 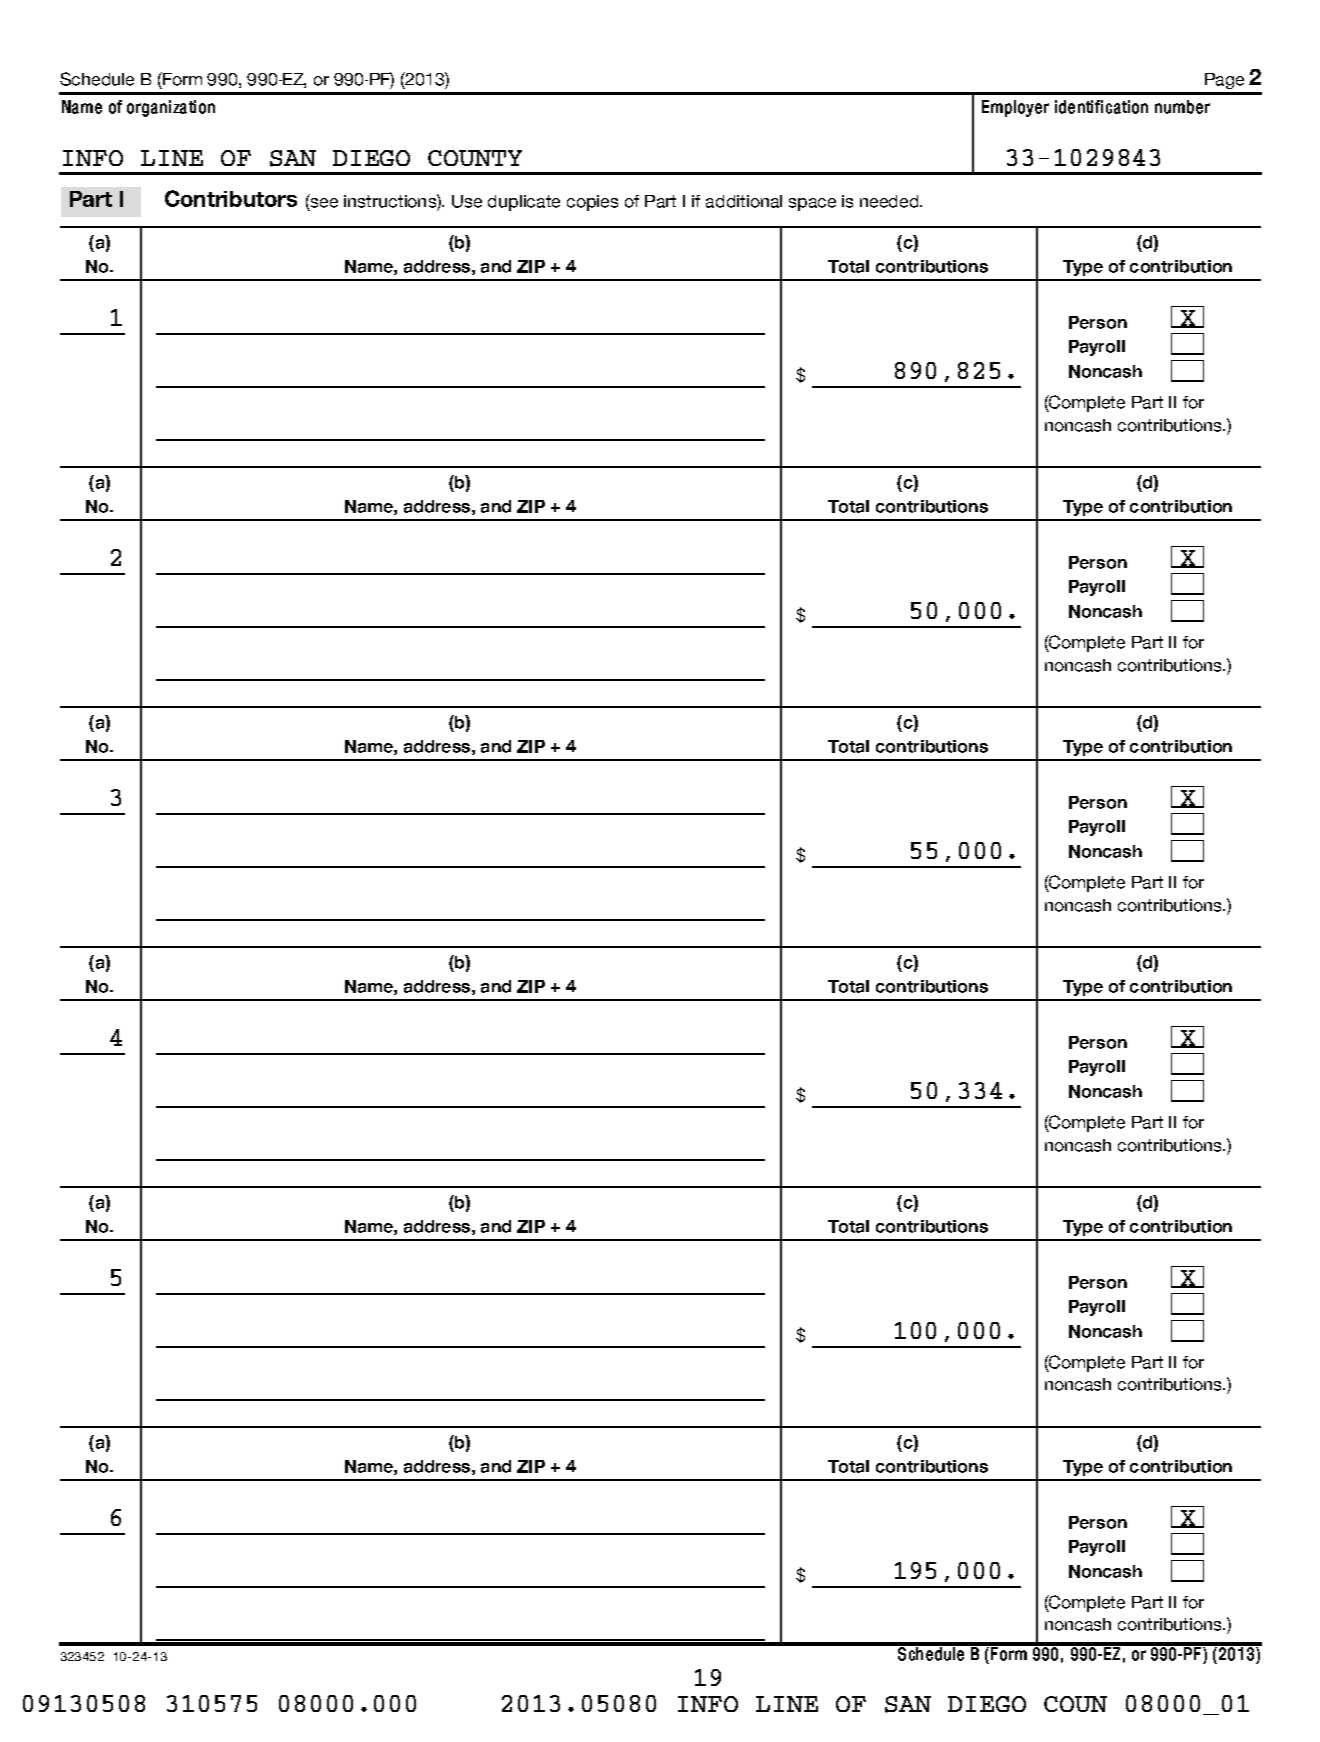 What do you see at coordinates (890, 201) in the image?
I see `needed` at bounding box center [890, 201].
